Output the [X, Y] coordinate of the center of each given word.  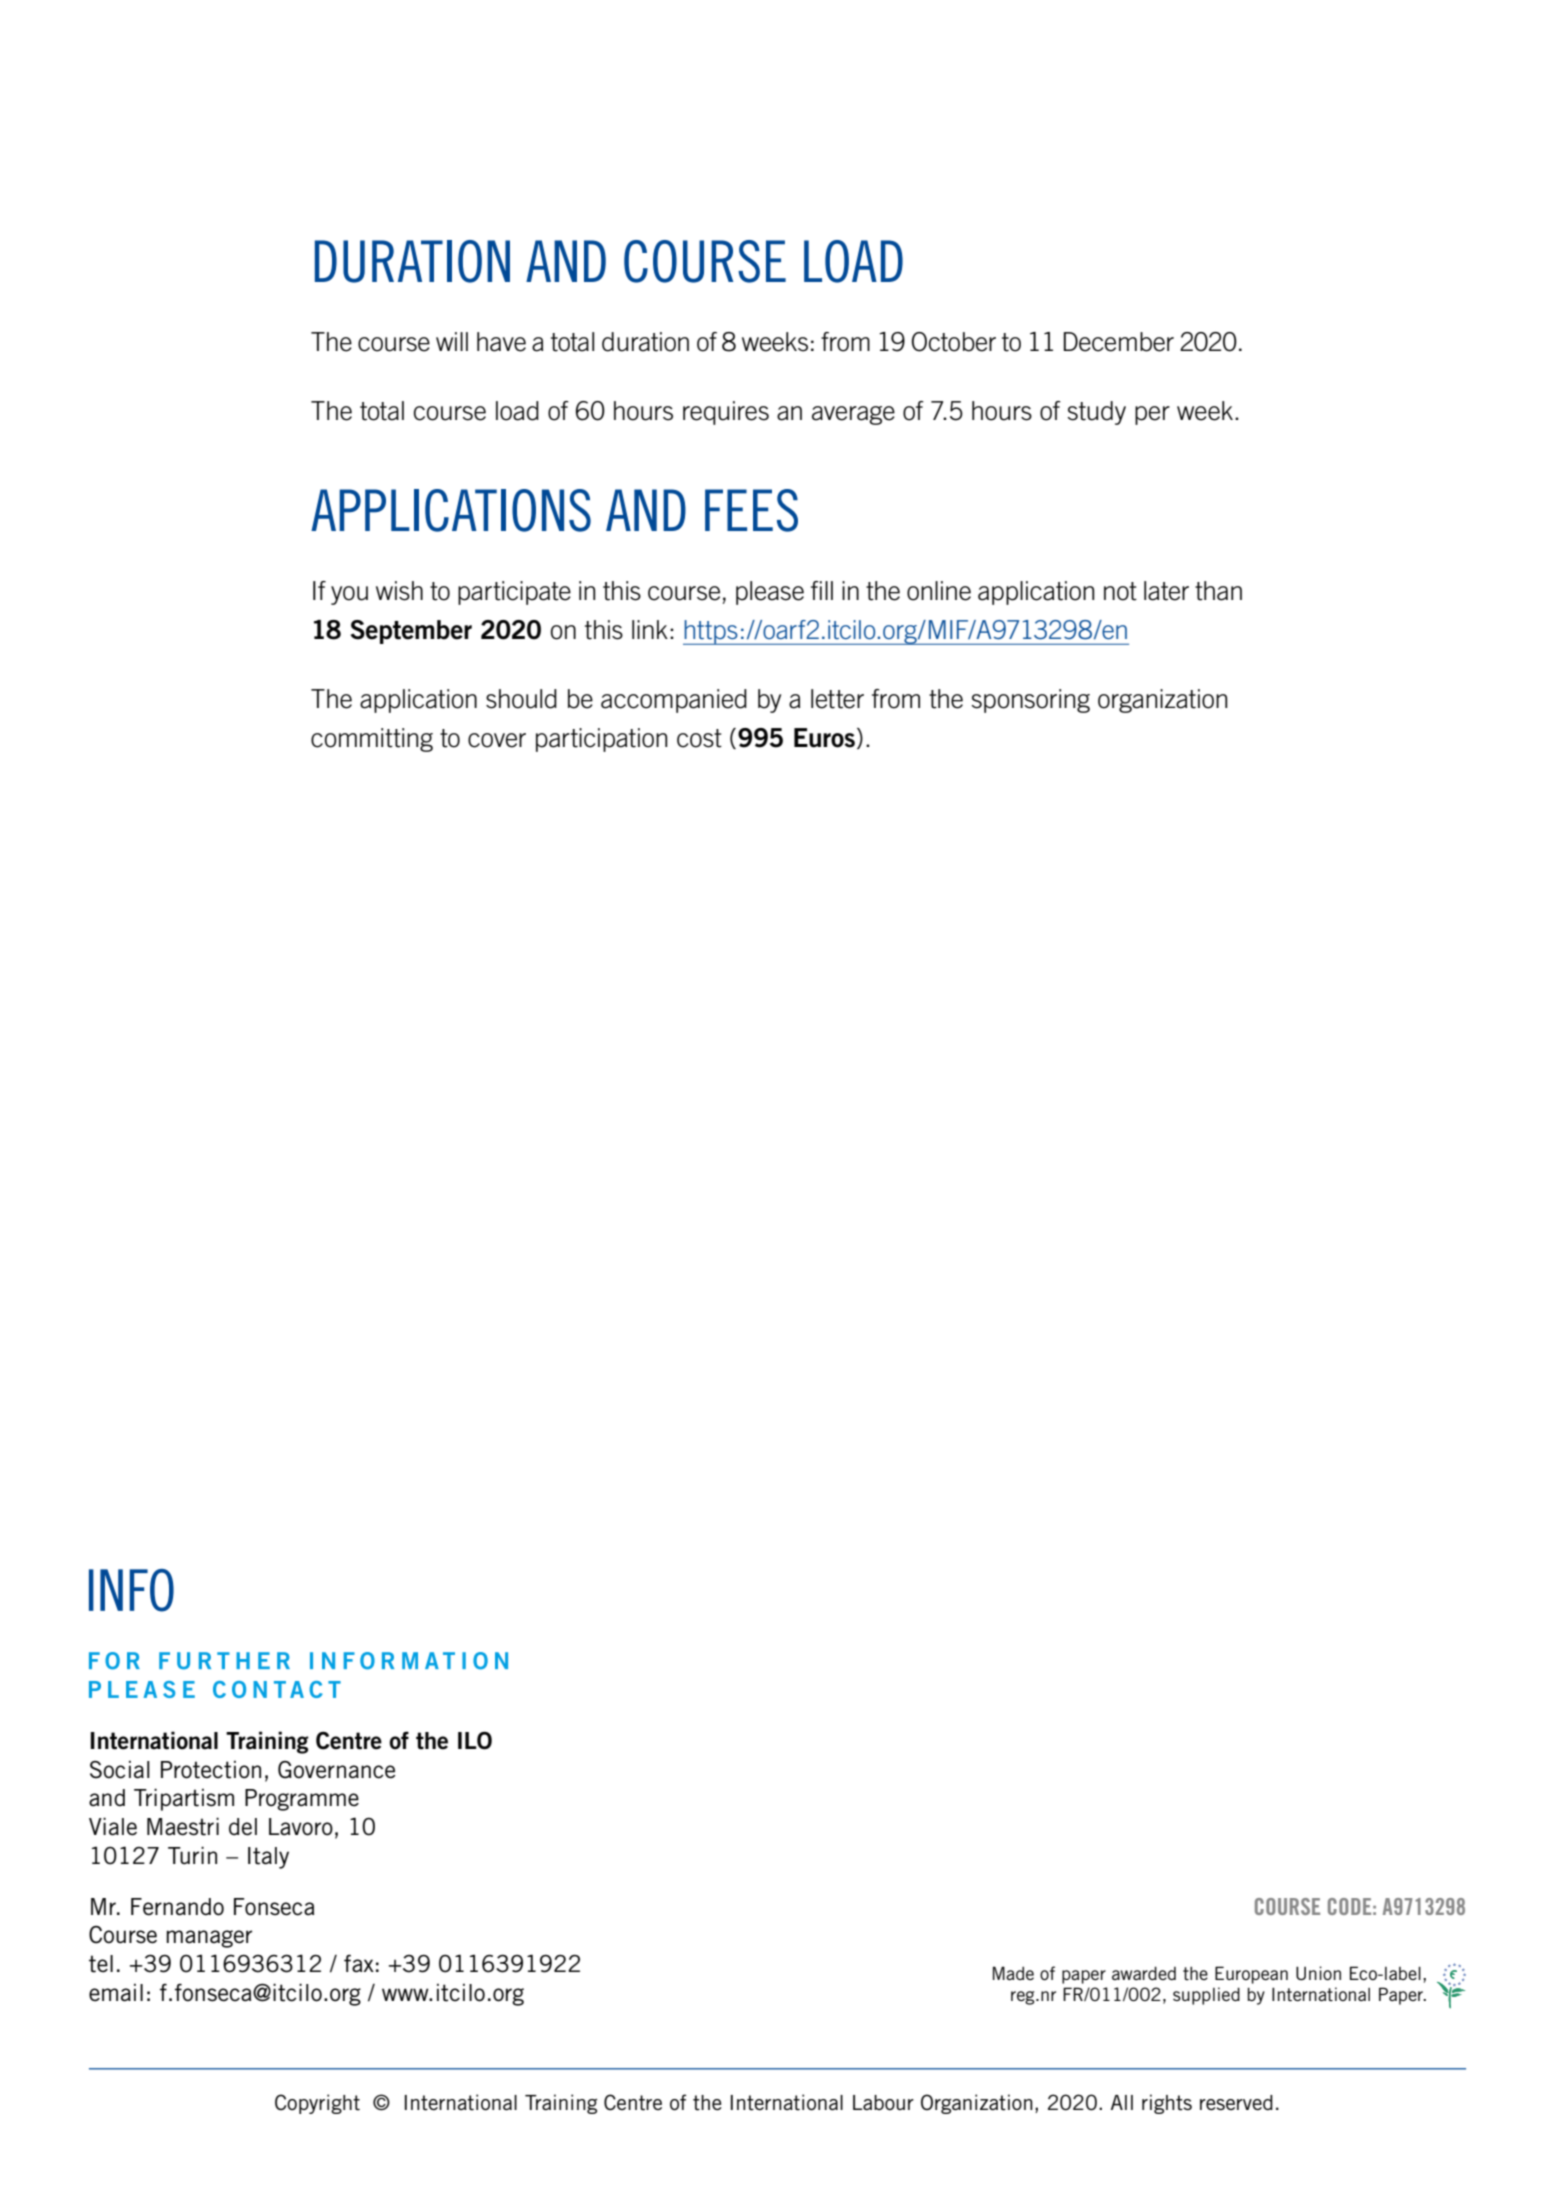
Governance [336, 1770]
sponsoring [1030, 701]
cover [497, 740]
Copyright [317, 2104]
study [1096, 413]
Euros [824, 738]
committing [372, 740]
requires [726, 413]
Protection [211, 1770]
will [452, 341]
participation [601, 740]
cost [699, 738]
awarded [1144, 1973]
